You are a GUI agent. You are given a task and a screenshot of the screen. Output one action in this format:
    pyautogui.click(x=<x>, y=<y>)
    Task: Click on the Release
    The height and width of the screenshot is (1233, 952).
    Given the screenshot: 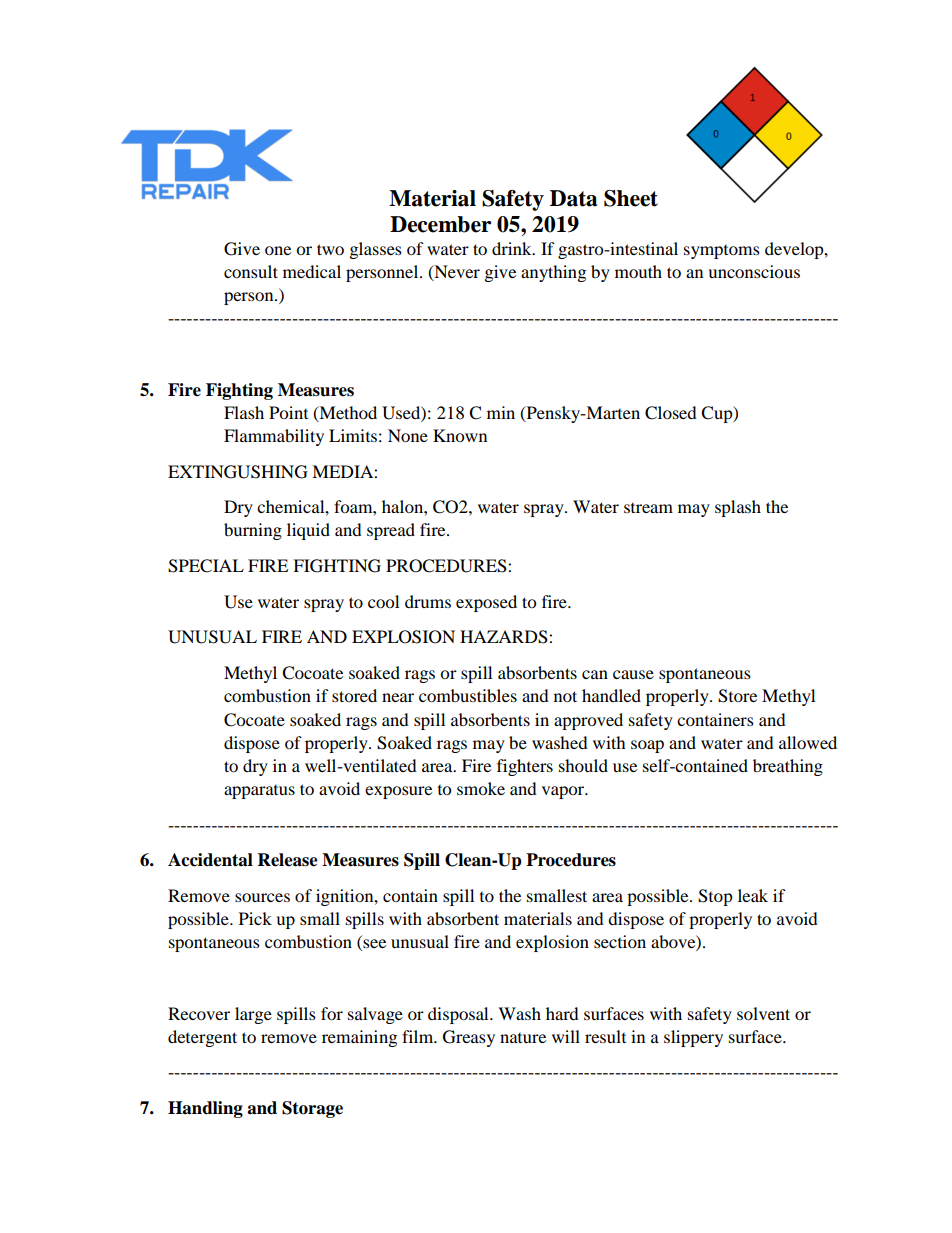 What is the action you would take?
    pyautogui.click(x=288, y=860)
